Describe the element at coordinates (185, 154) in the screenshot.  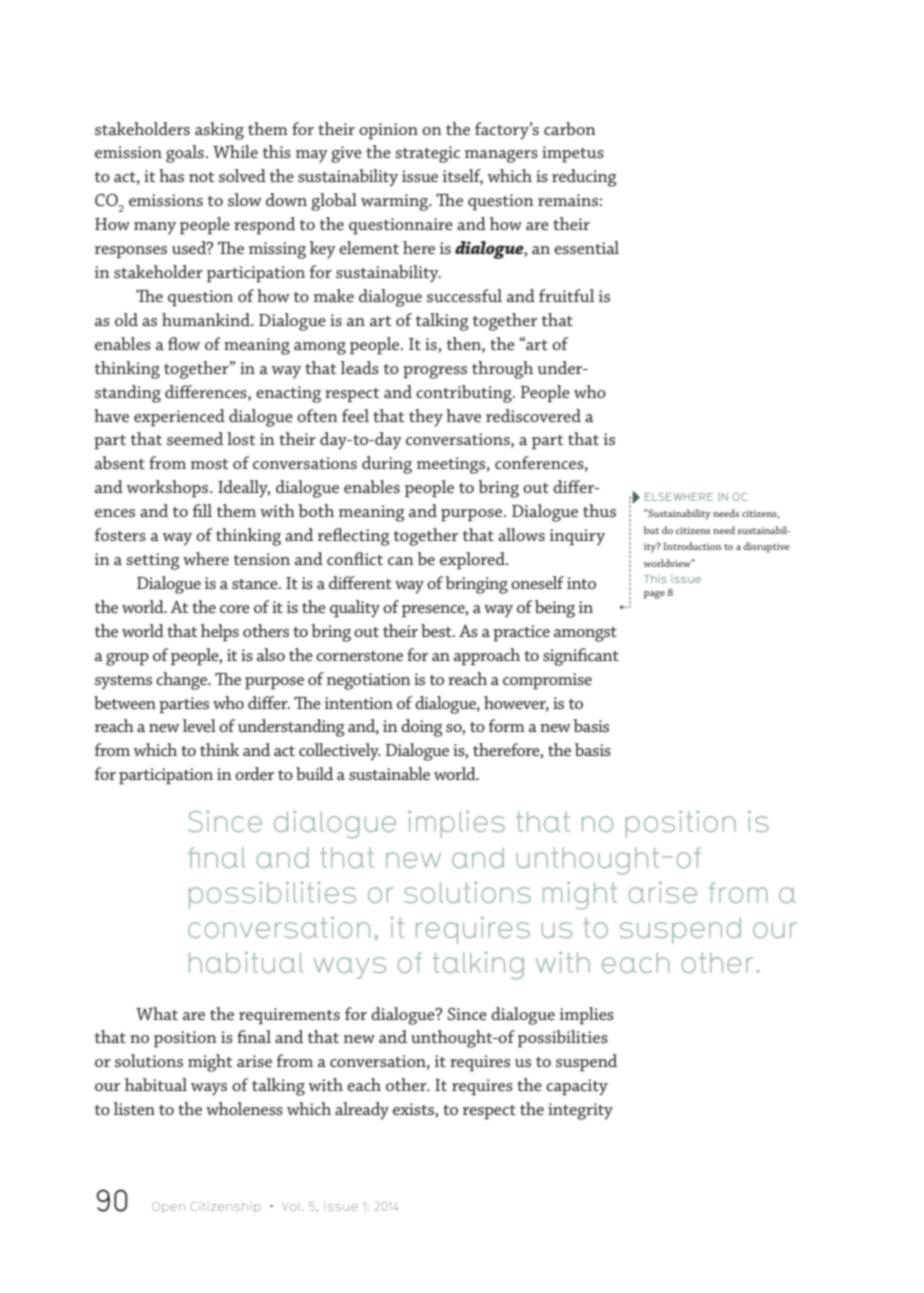
I see `goals` at that location.
